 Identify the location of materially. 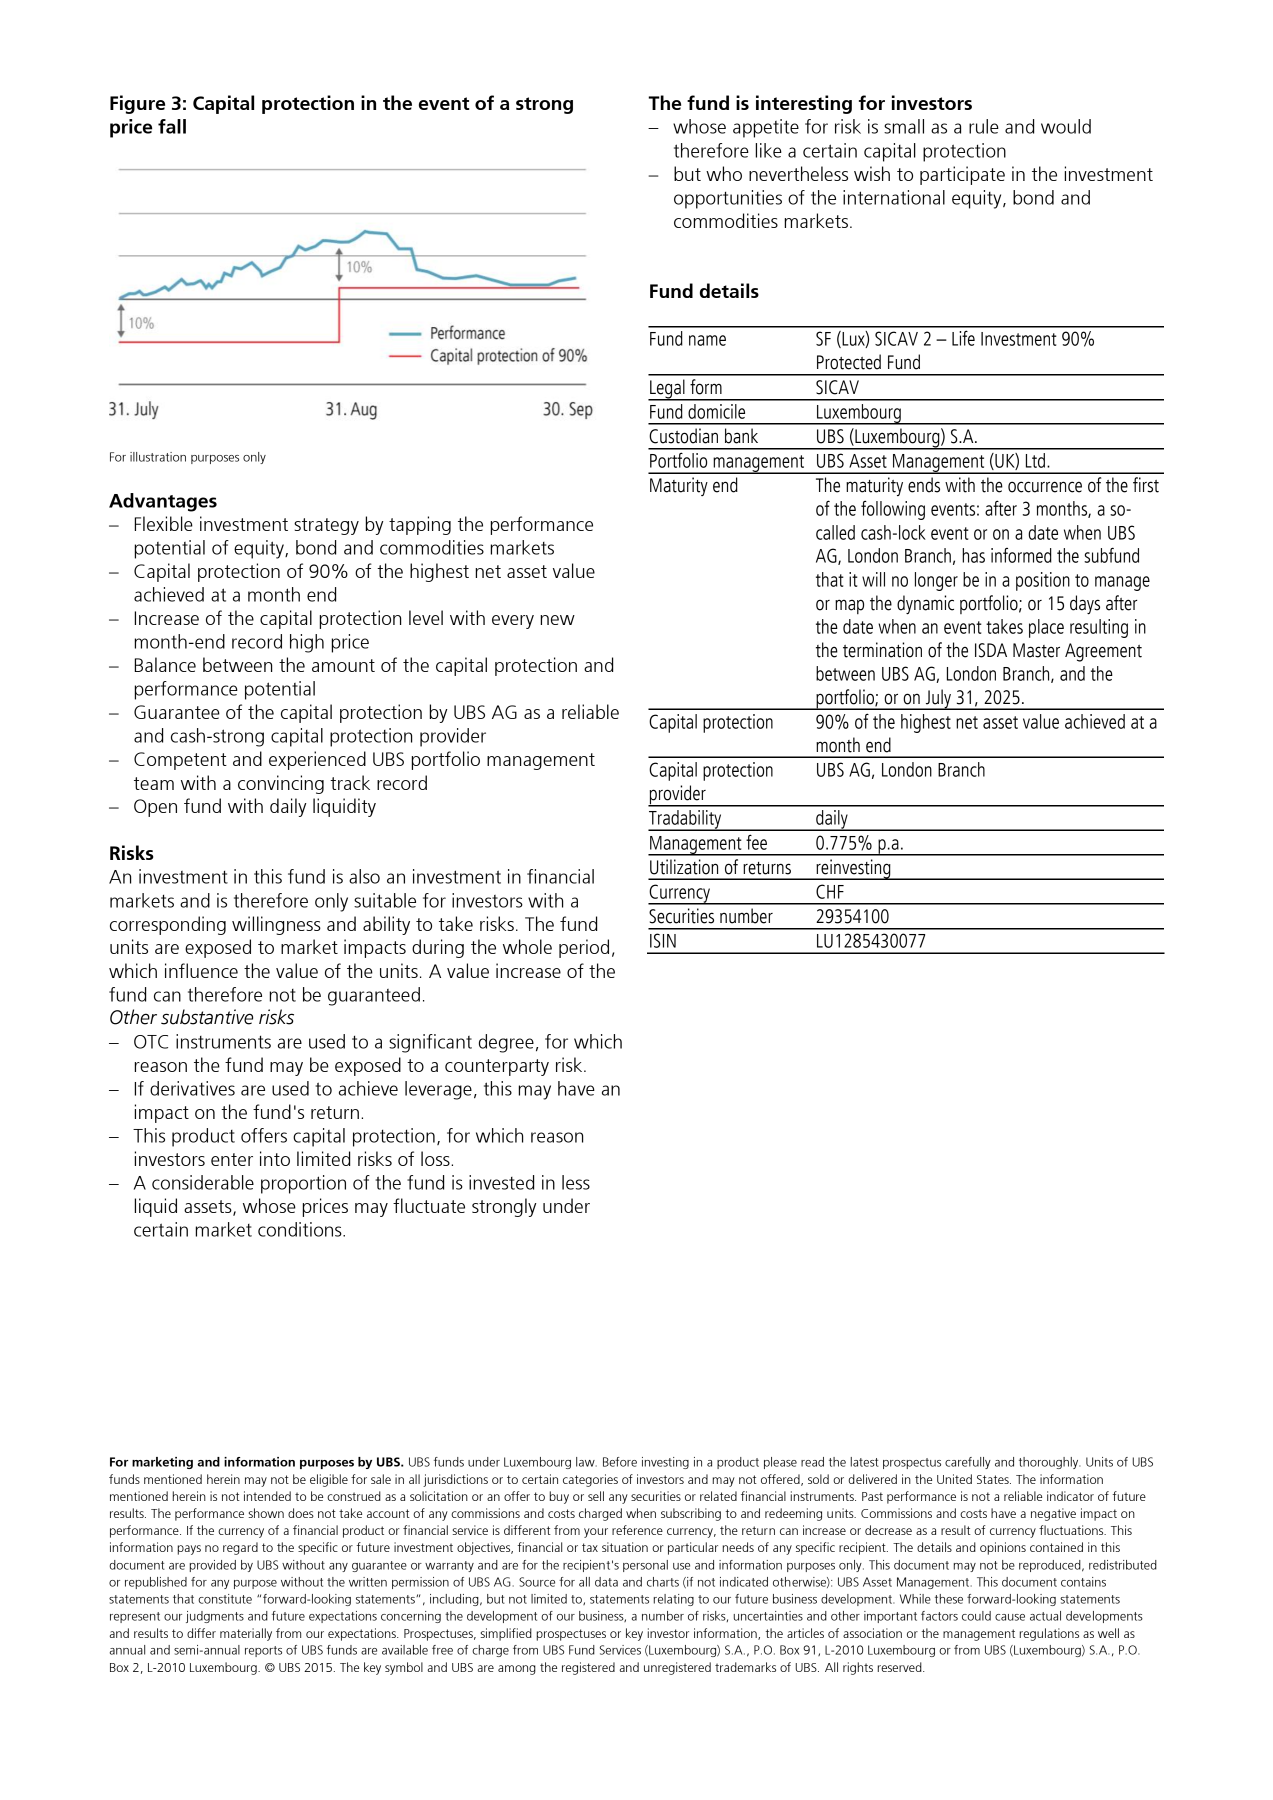
(246, 1634).
